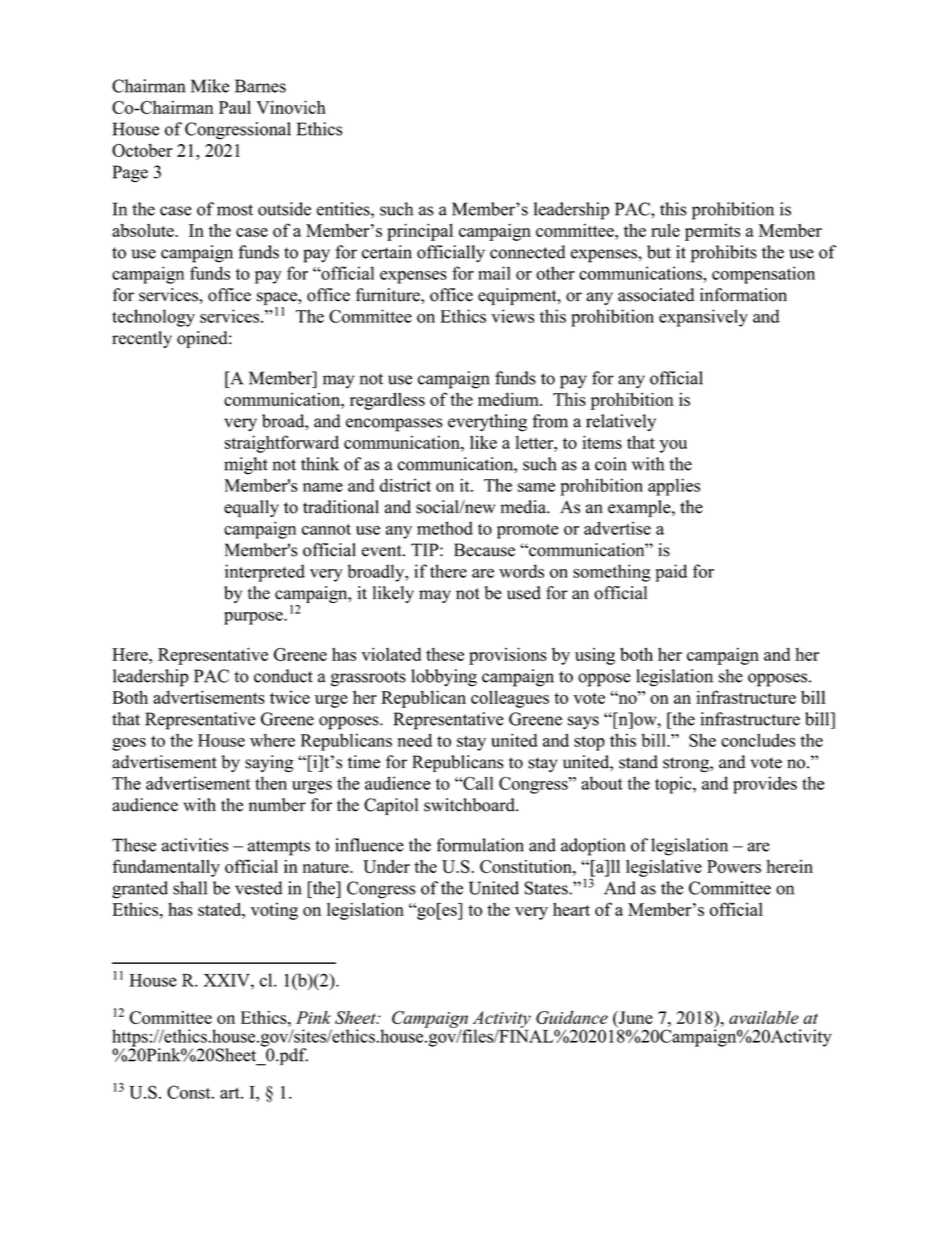  Describe the element at coordinates (274, 911) in the document. I see `voting` at that location.
